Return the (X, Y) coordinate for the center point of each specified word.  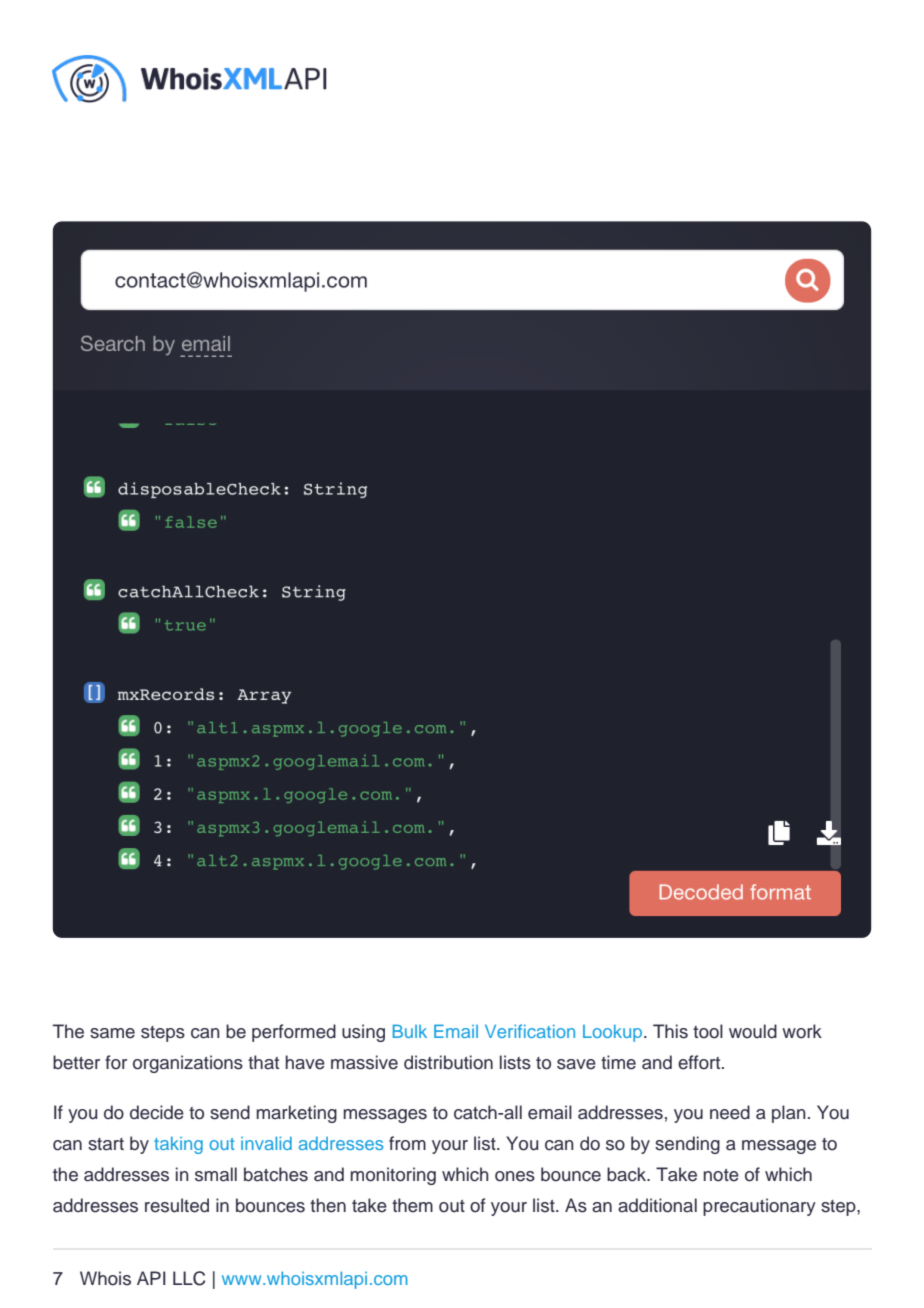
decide (157, 1112)
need (730, 1112)
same (112, 1033)
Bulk (410, 1031)
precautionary (759, 1207)
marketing (296, 1114)
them (412, 1205)
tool (708, 1031)
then (328, 1205)
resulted (177, 1205)
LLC (189, 1278)
